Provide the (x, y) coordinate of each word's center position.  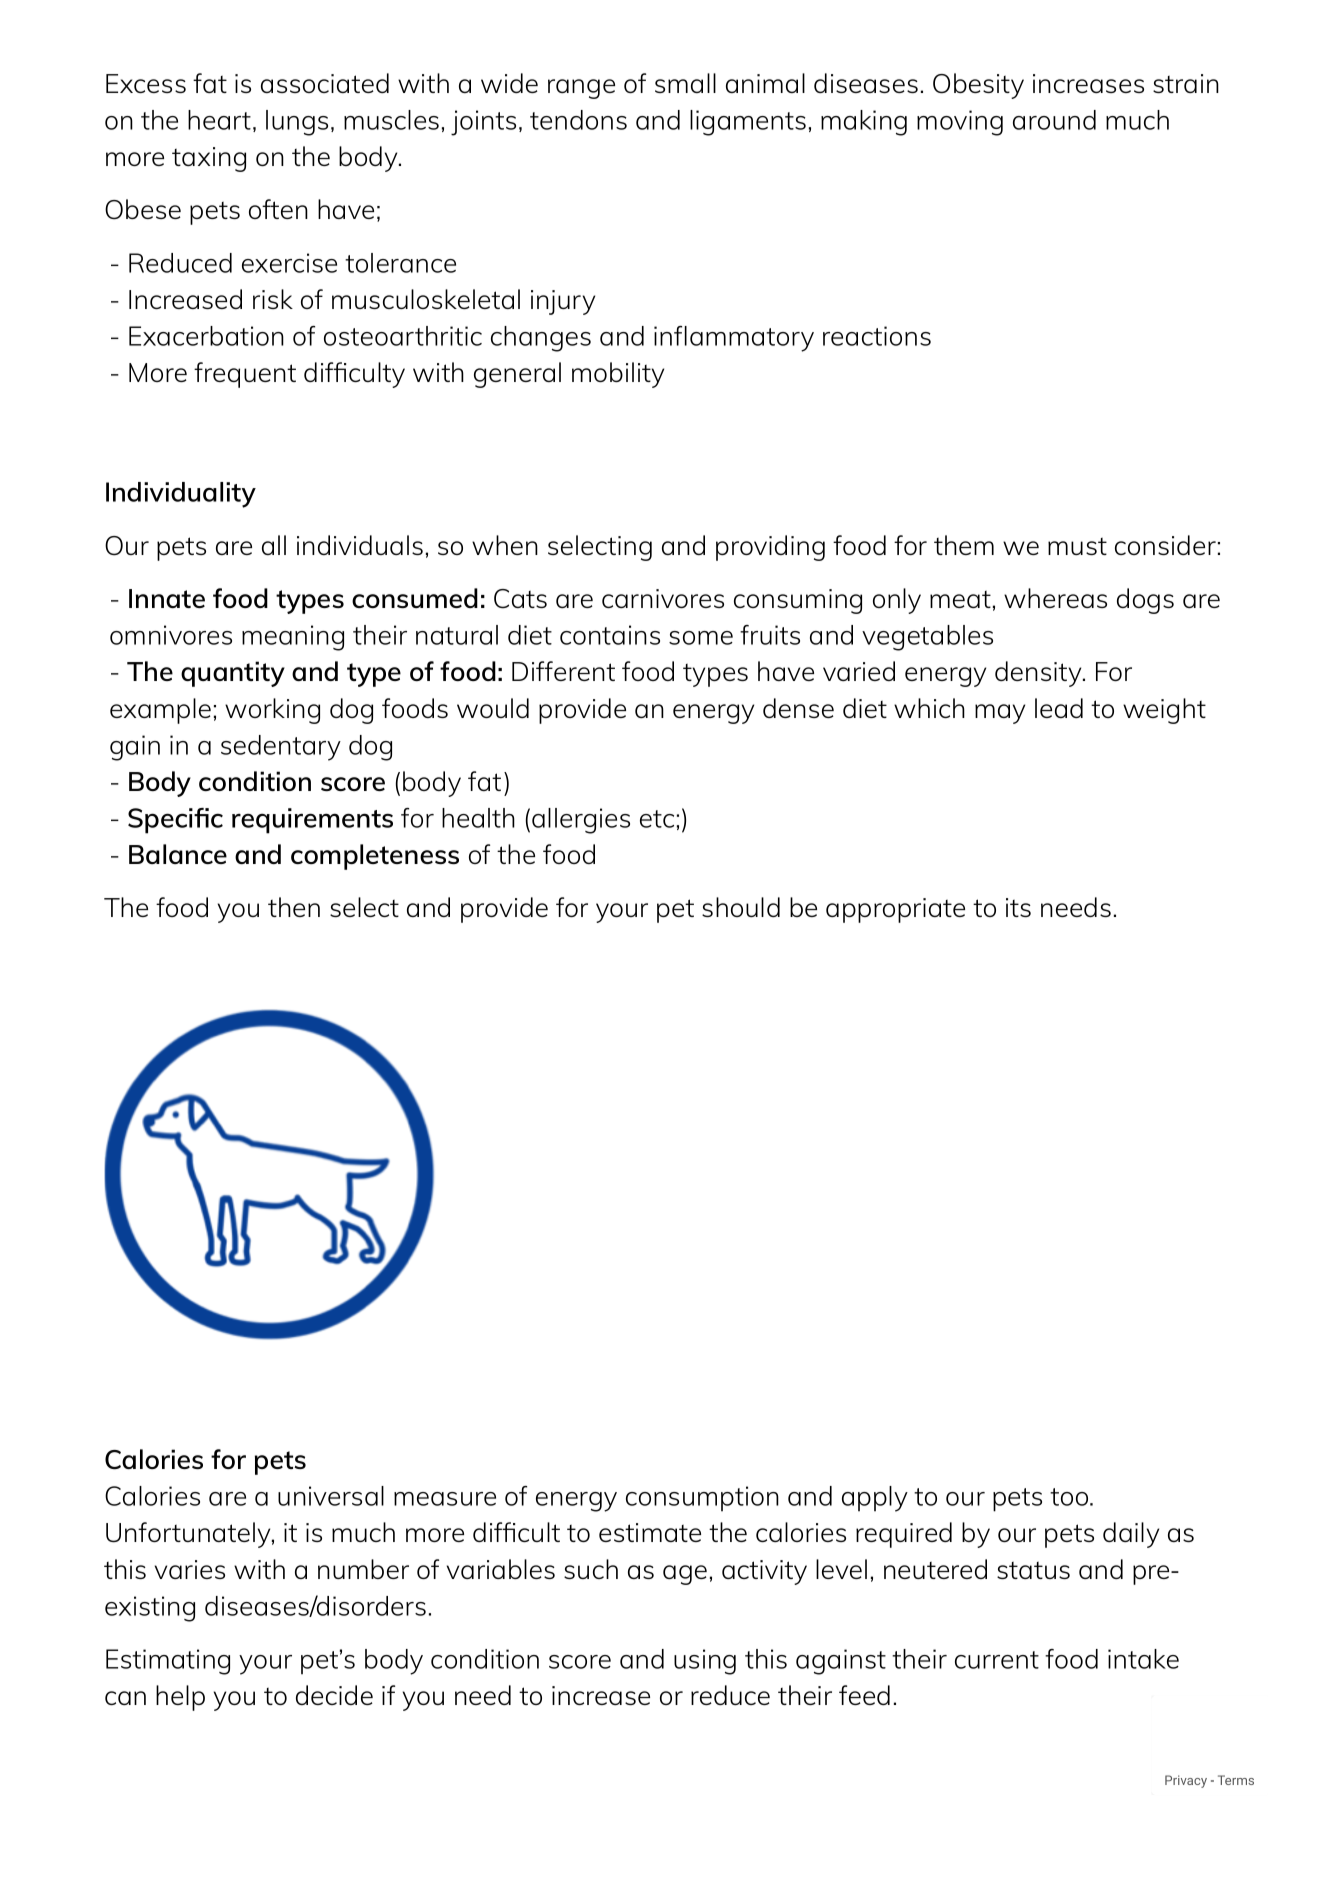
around (1054, 120)
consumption (702, 1499)
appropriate (895, 910)
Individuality (181, 495)
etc (657, 819)
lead (1059, 708)
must (1077, 546)
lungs (297, 123)
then (294, 907)
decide (334, 1695)
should (741, 907)
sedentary (281, 748)
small (685, 83)
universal (331, 1496)
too (1070, 1497)
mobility (618, 375)
